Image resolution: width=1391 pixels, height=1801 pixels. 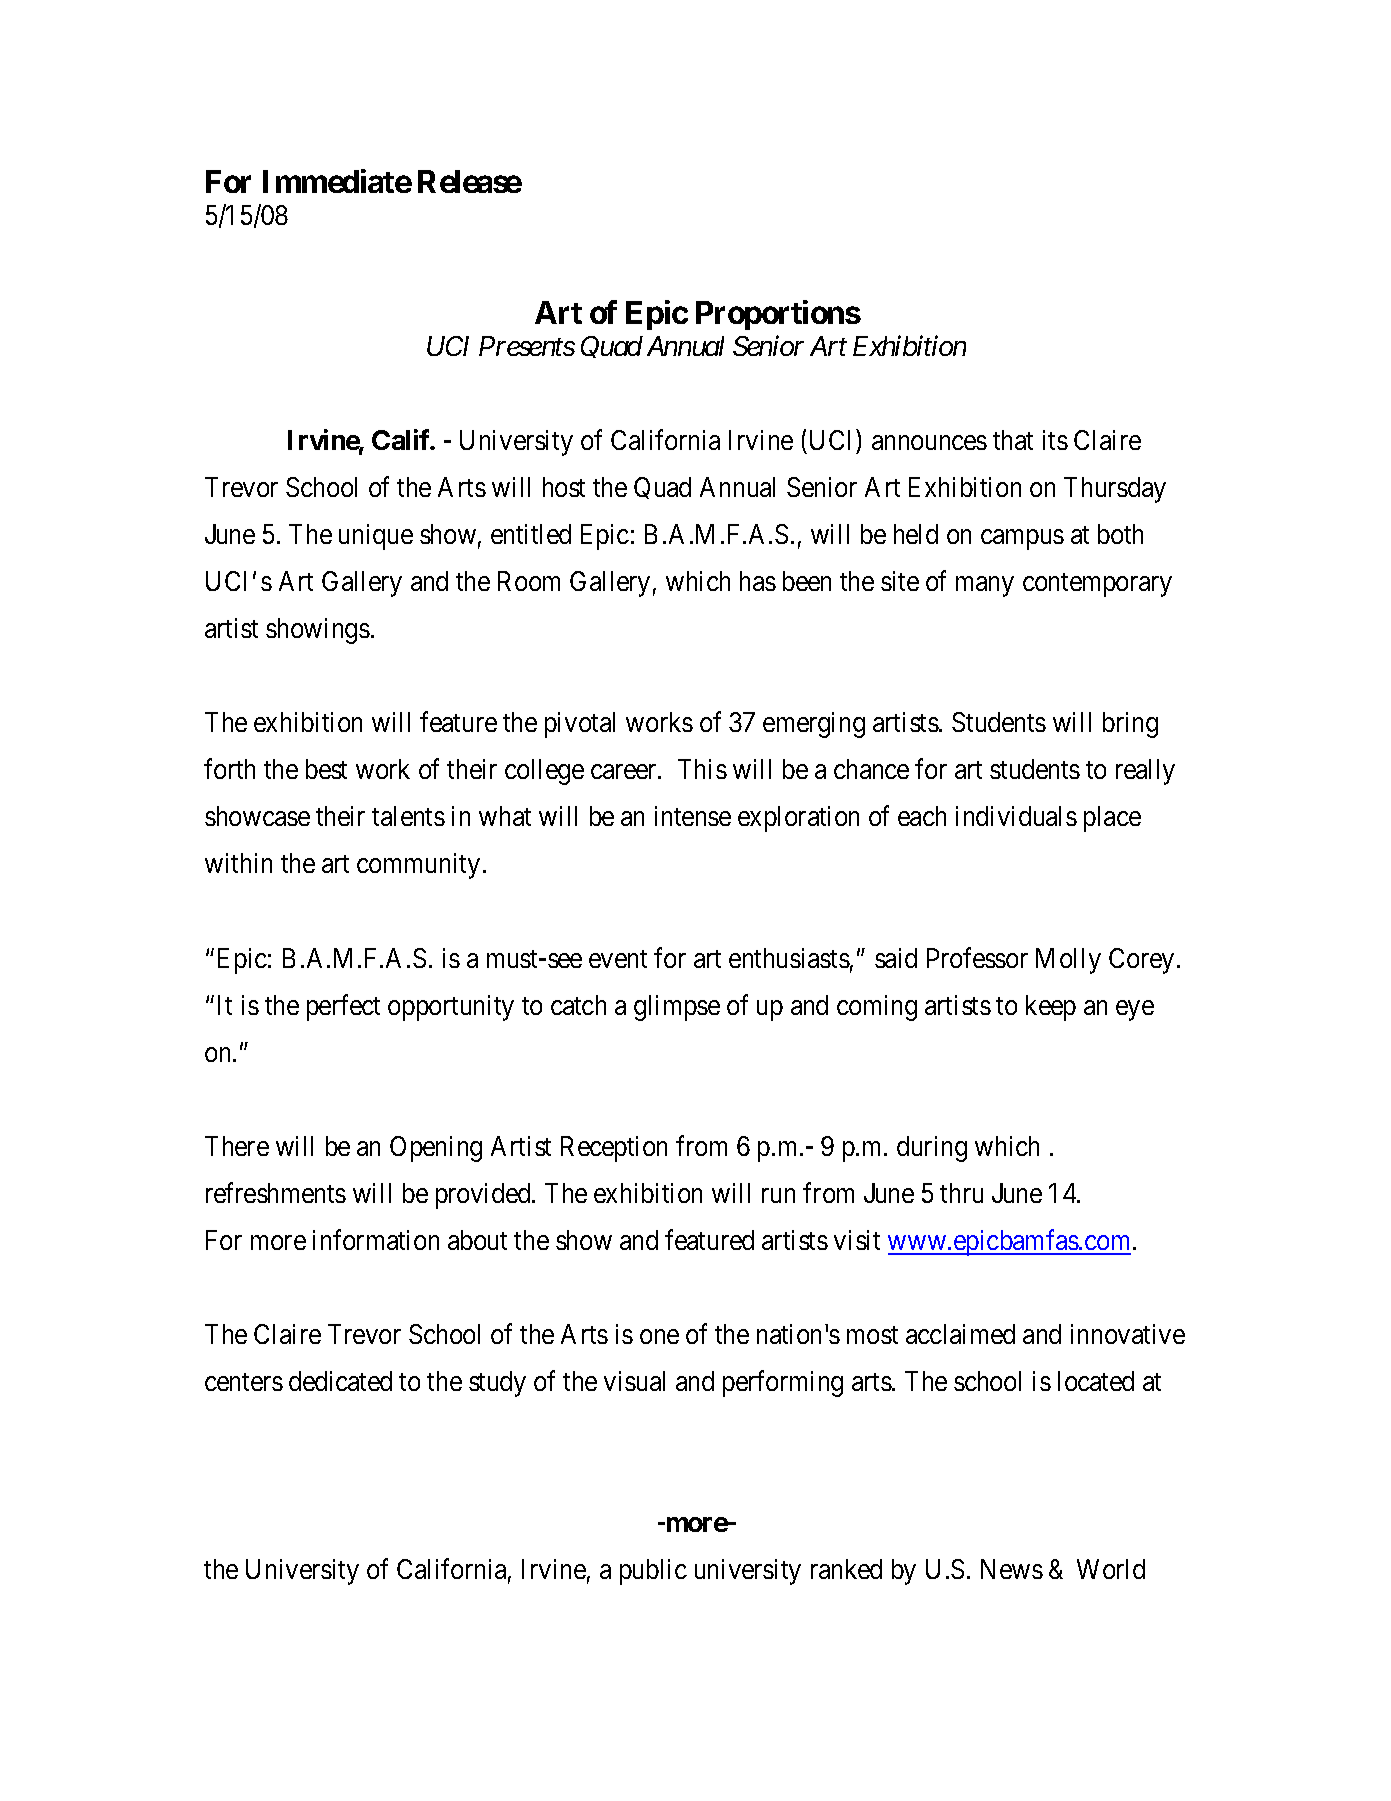 What do you see at coordinates (1016, 816) in the screenshot?
I see `individuals` at bounding box center [1016, 816].
